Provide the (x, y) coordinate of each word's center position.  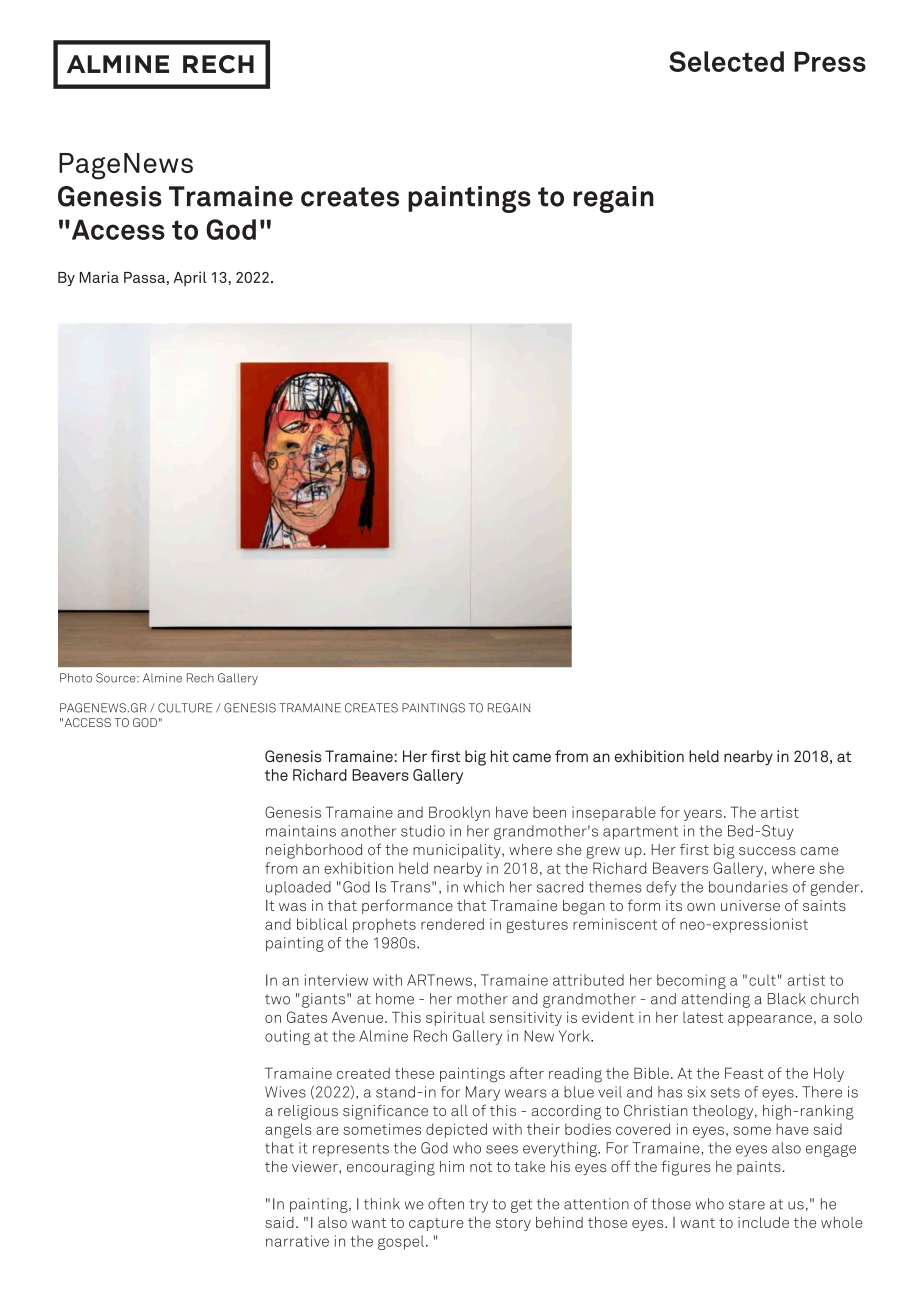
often (446, 1204)
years (703, 815)
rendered (452, 924)
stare (747, 1204)
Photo (76, 678)
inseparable (614, 813)
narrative (297, 1241)
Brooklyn (459, 813)
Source (117, 678)
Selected (726, 61)
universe (750, 905)
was (292, 907)
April (189, 278)
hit (500, 756)
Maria (99, 277)
